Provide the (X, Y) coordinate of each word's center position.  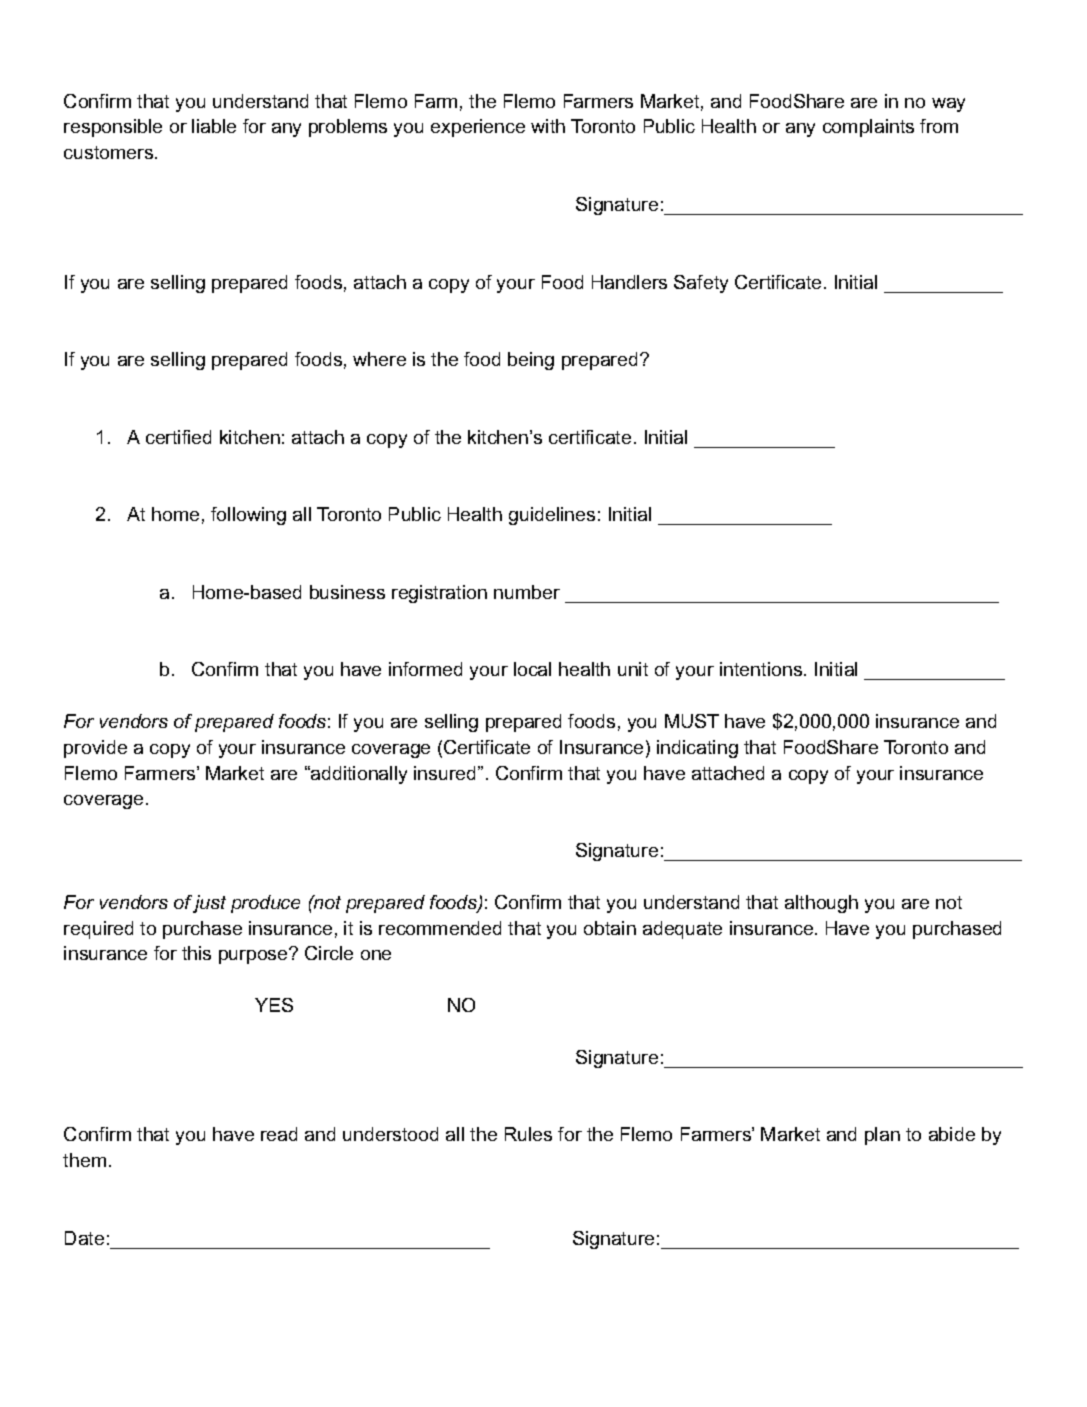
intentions (762, 669)
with (548, 126)
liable (214, 126)
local (532, 669)
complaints (868, 128)
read (279, 1134)
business (347, 592)
